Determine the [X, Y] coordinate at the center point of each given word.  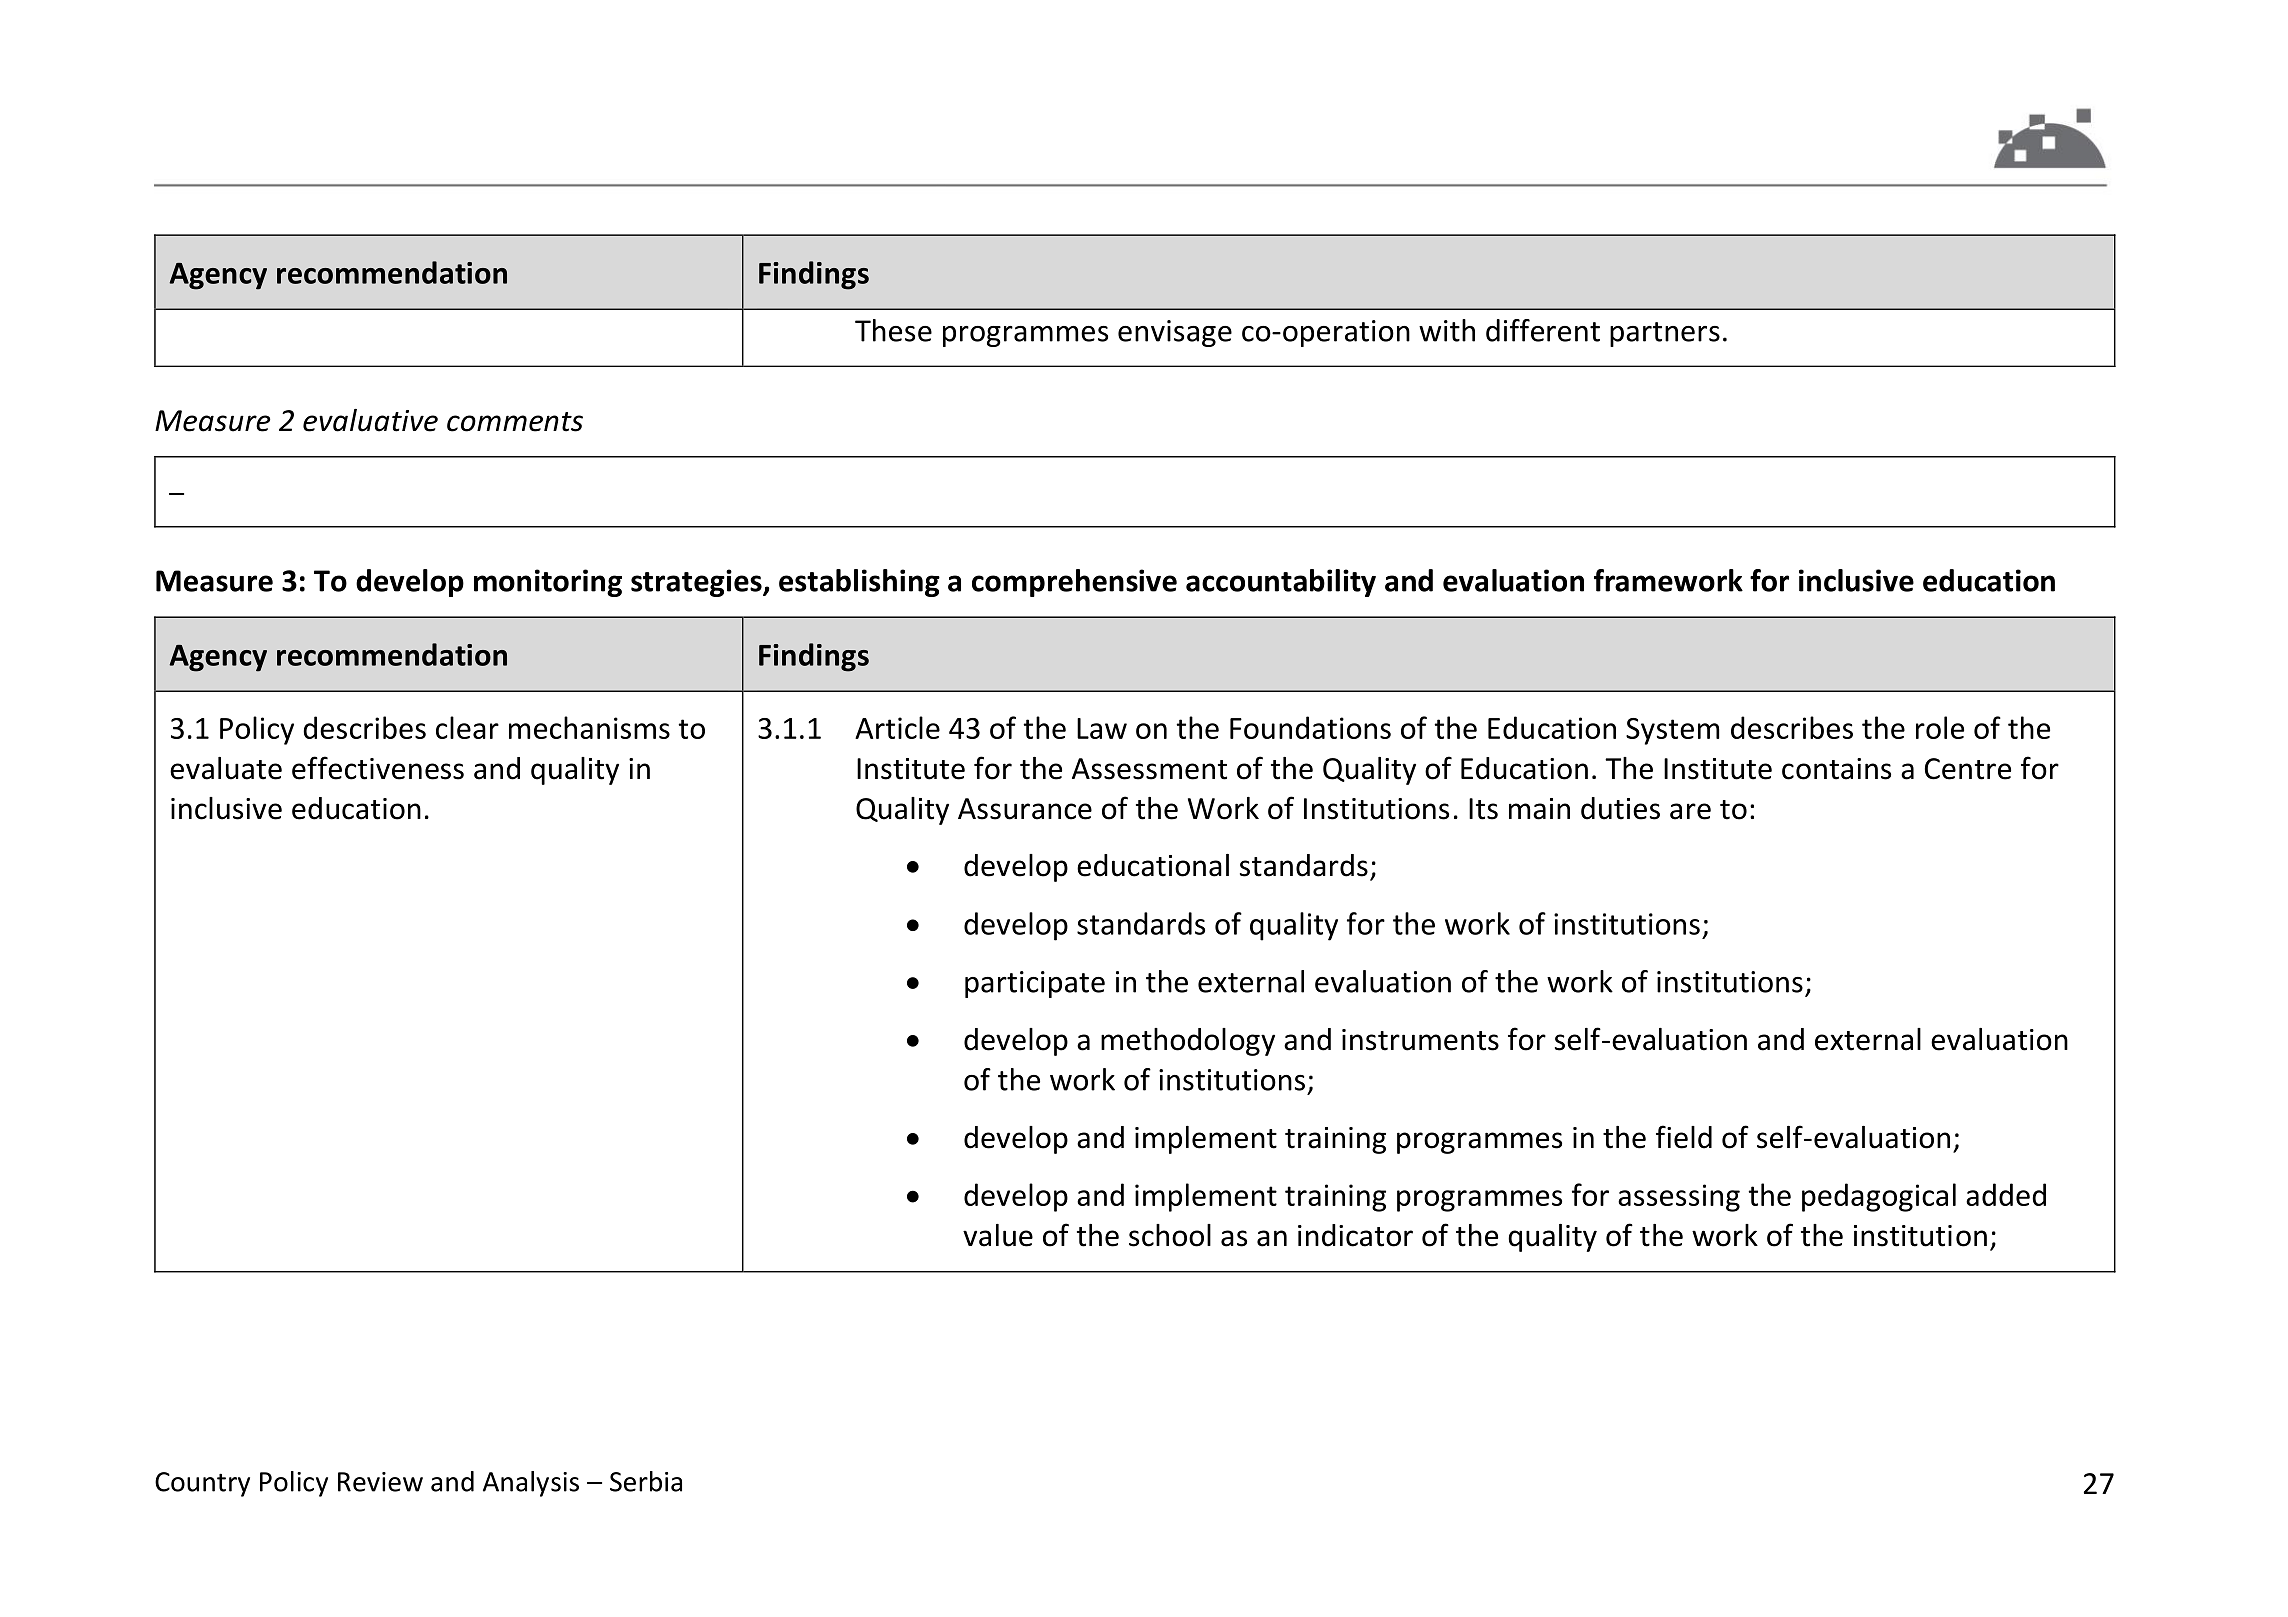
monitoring [548, 583]
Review [380, 1482]
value [998, 1235]
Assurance [1025, 809]
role [1940, 727]
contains [1836, 769]
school [1170, 1235]
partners [1665, 334]
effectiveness [378, 768]
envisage [1175, 333]
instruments [1420, 1040]
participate [1035, 984]
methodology [1188, 1042]
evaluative [370, 420]
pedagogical [1879, 1197]
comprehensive [1074, 583]
